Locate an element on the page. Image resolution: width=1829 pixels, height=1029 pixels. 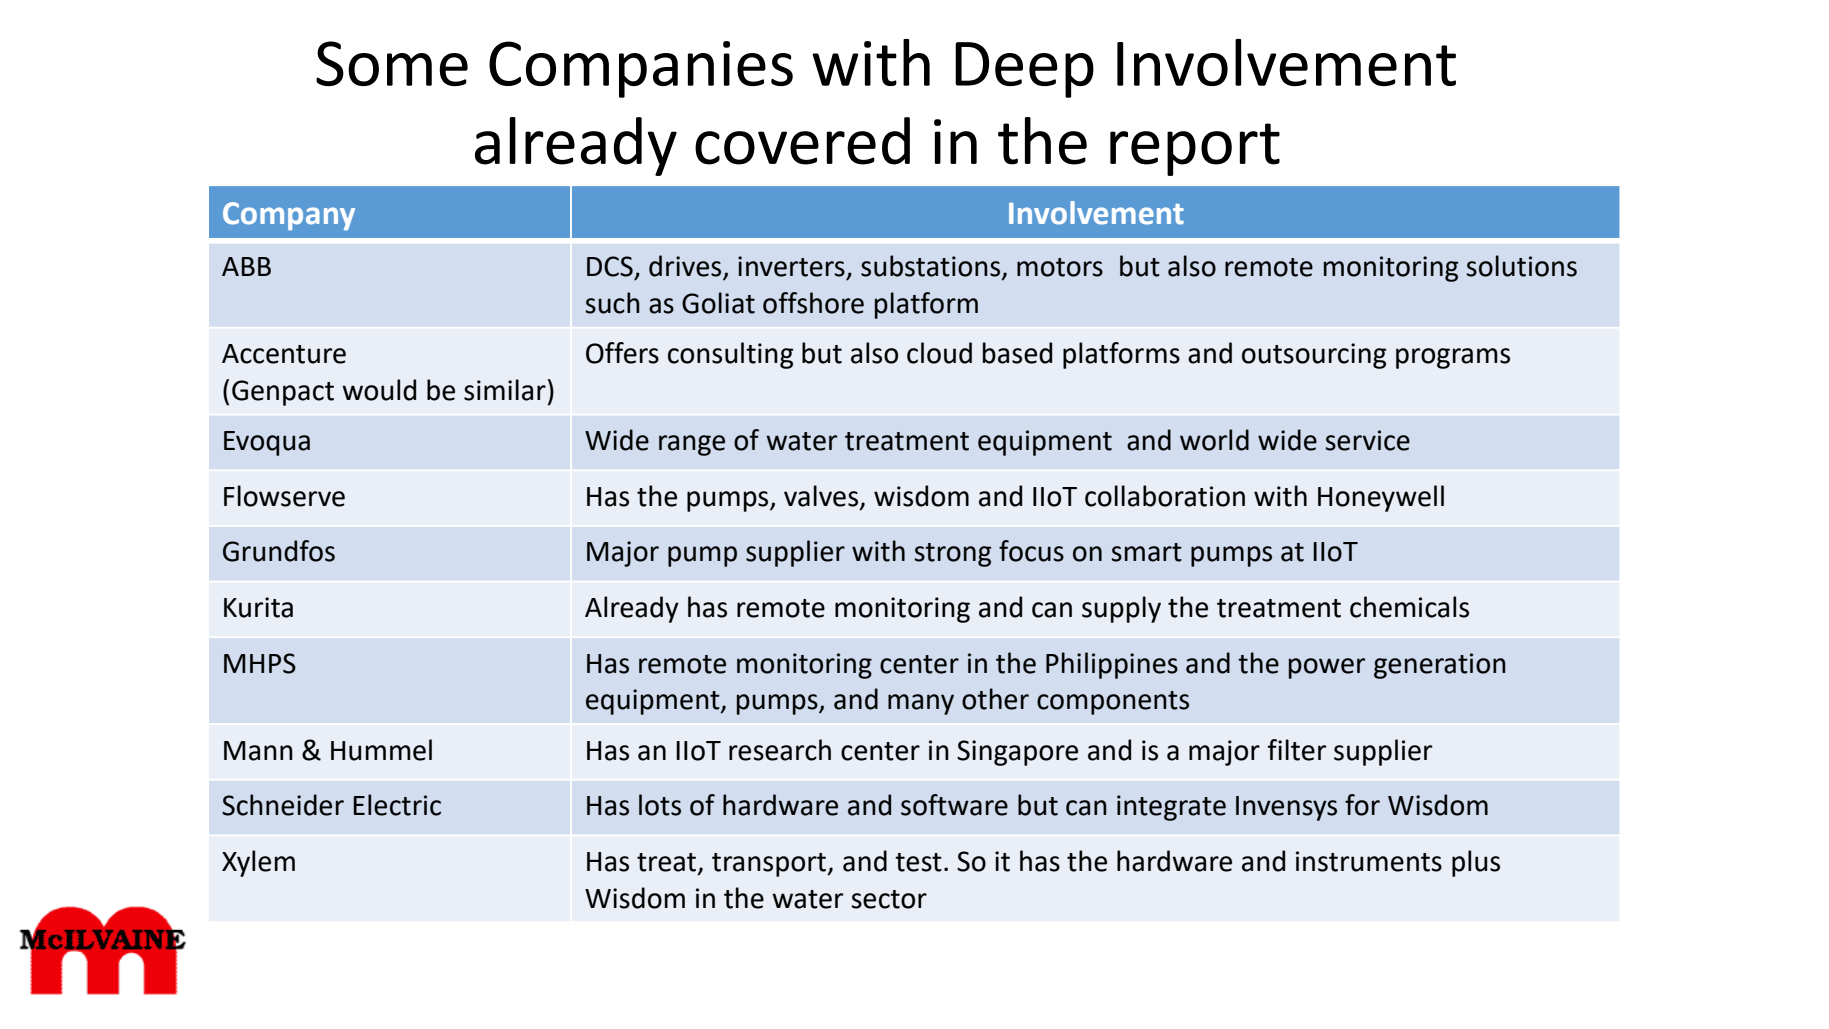
chemicals is located at coordinates (1409, 607).
